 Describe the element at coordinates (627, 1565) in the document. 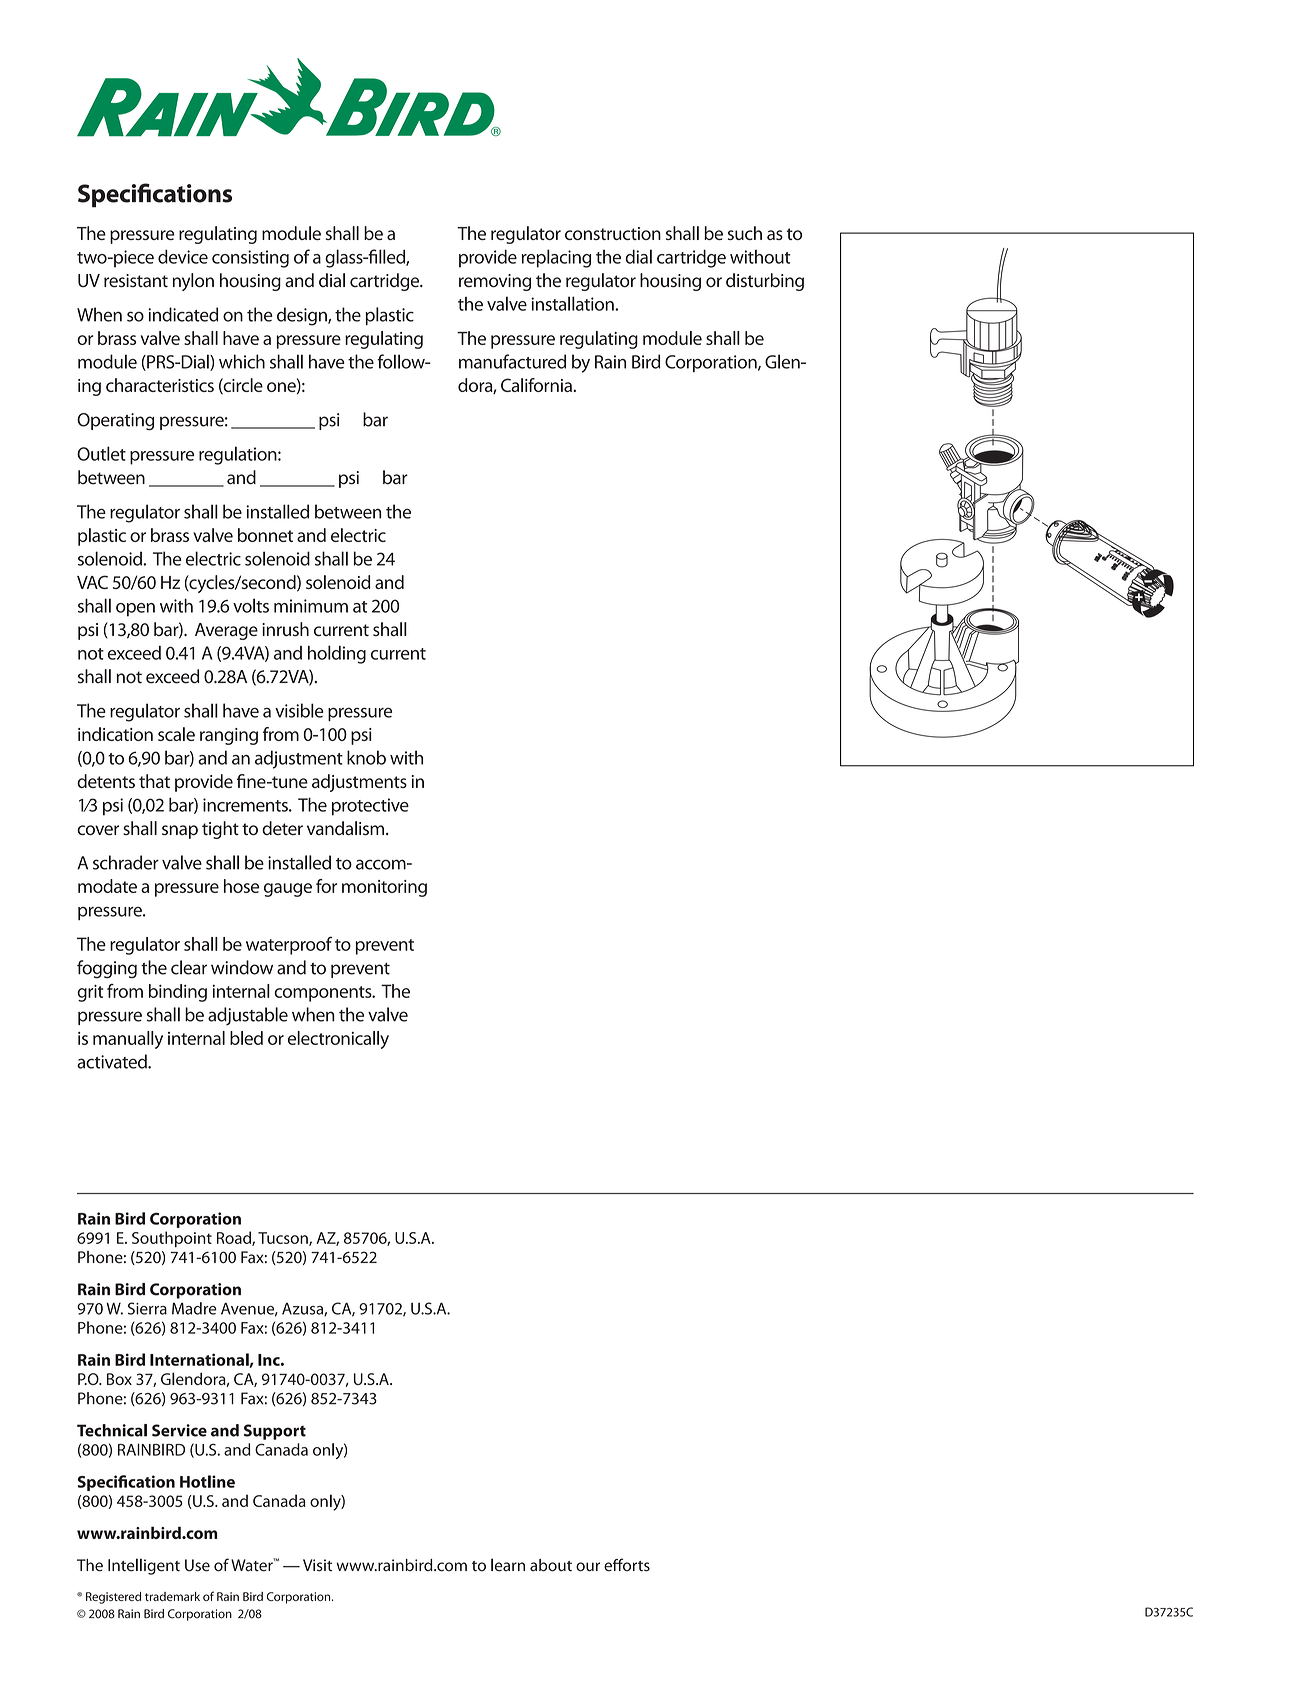

I see `efforts` at that location.
